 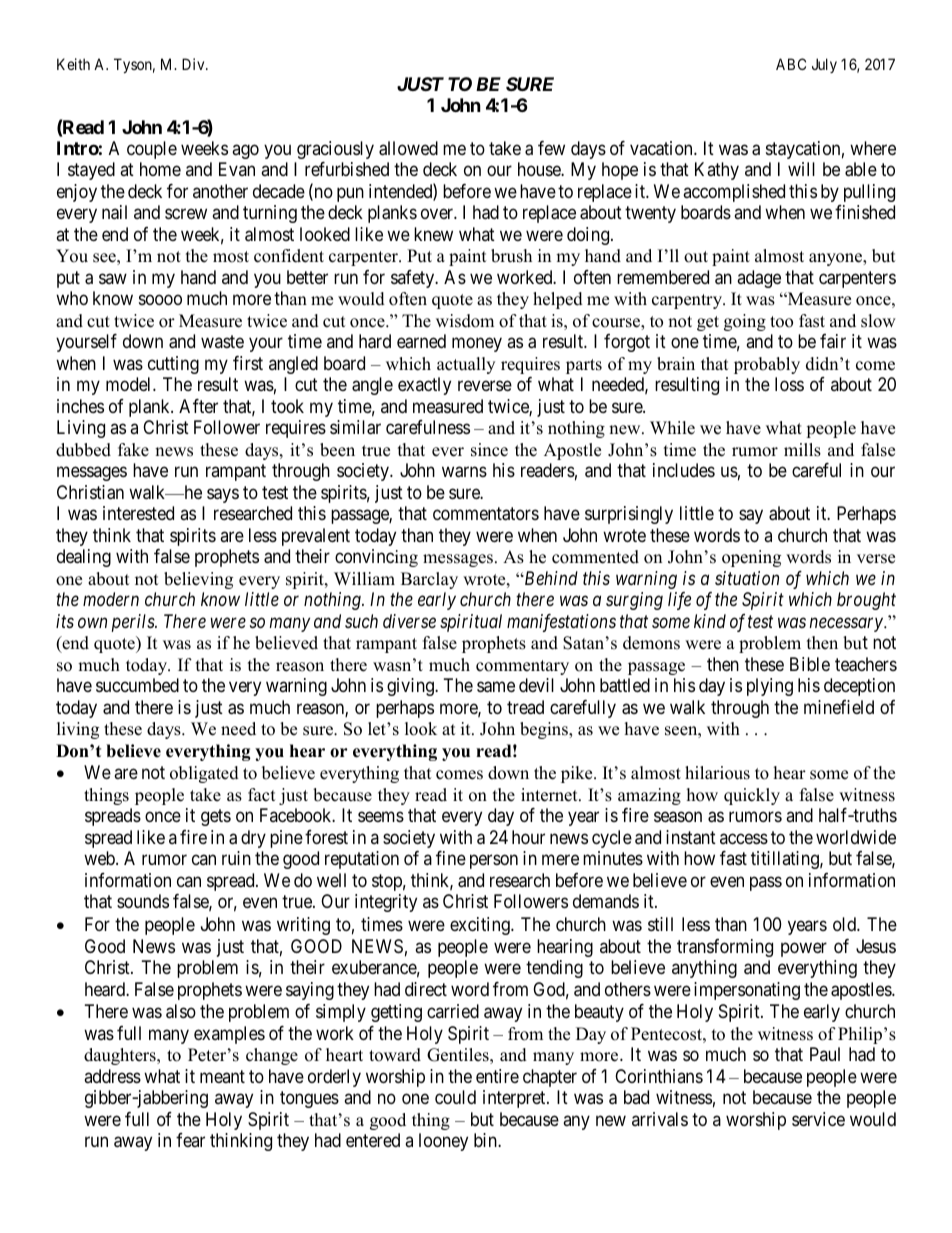 What do you see at coordinates (481, 926) in the document?
I see `exciting` at bounding box center [481, 926].
